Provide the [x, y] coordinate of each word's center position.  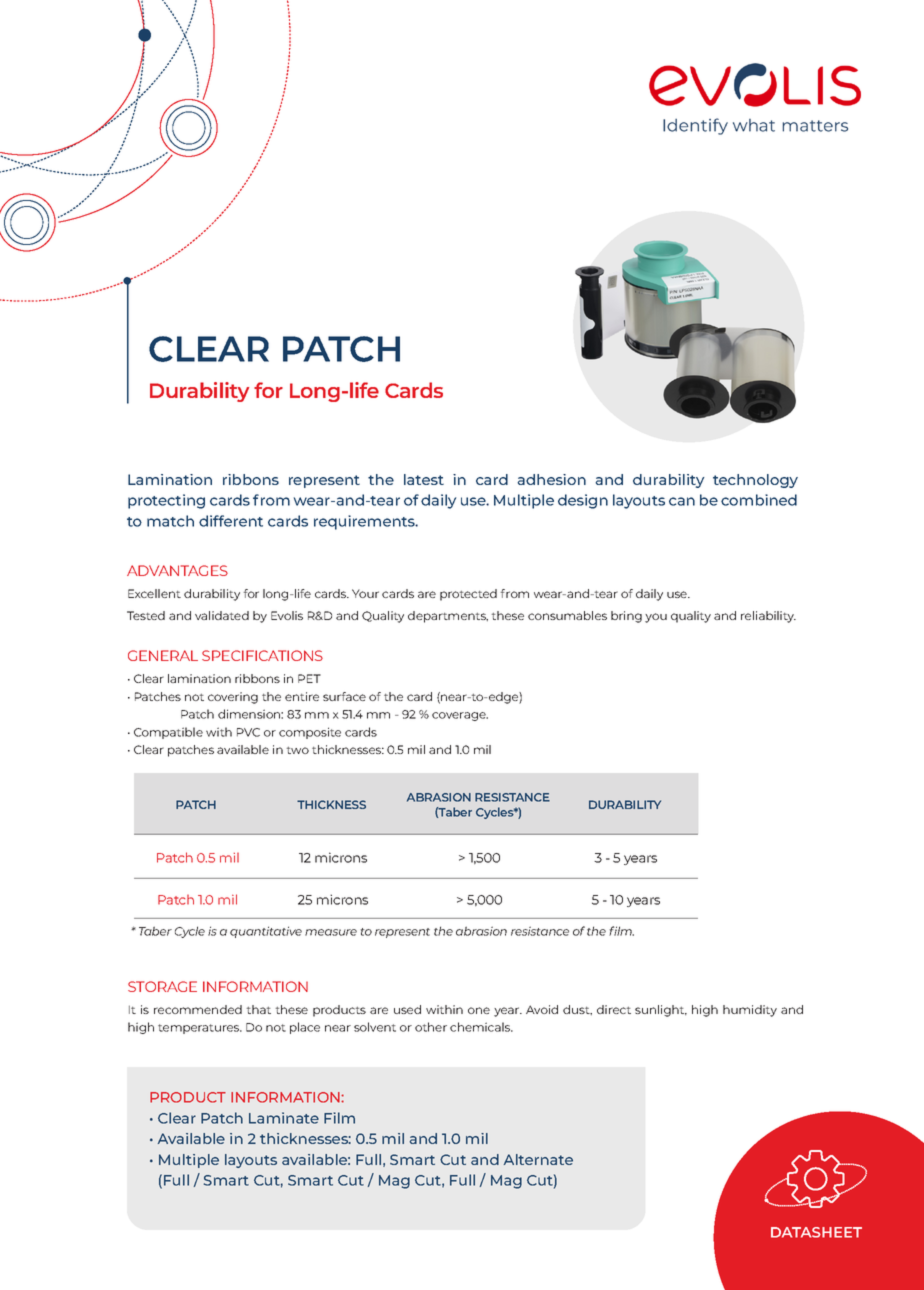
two [297, 750]
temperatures [200, 1029]
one [479, 1010]
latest [424, 479]
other [431, 1027]
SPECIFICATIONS [262, 655]
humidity [750, 1011]
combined [759, 500]
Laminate [284, 1118]
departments [448, 617]
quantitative [266, 932]
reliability [768, 617]
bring [626, 617]
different [231, 521]
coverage [460, 716]
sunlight [661, 1011]
